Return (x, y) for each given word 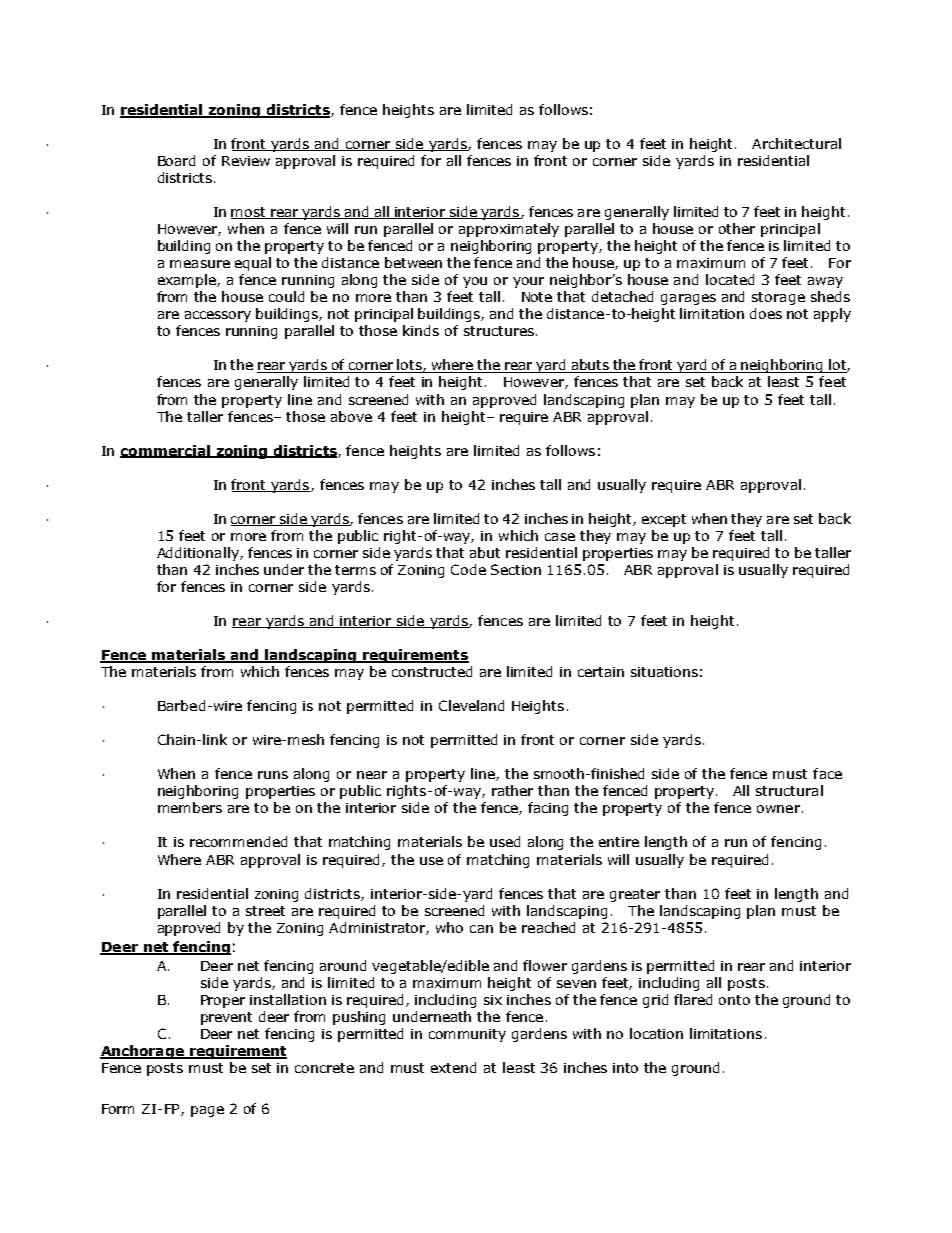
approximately (509, 230)
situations (664, 672)
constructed (432, 671)
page (207, 1111)
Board (176, 160)
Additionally (199, 554)
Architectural (796, 143)
